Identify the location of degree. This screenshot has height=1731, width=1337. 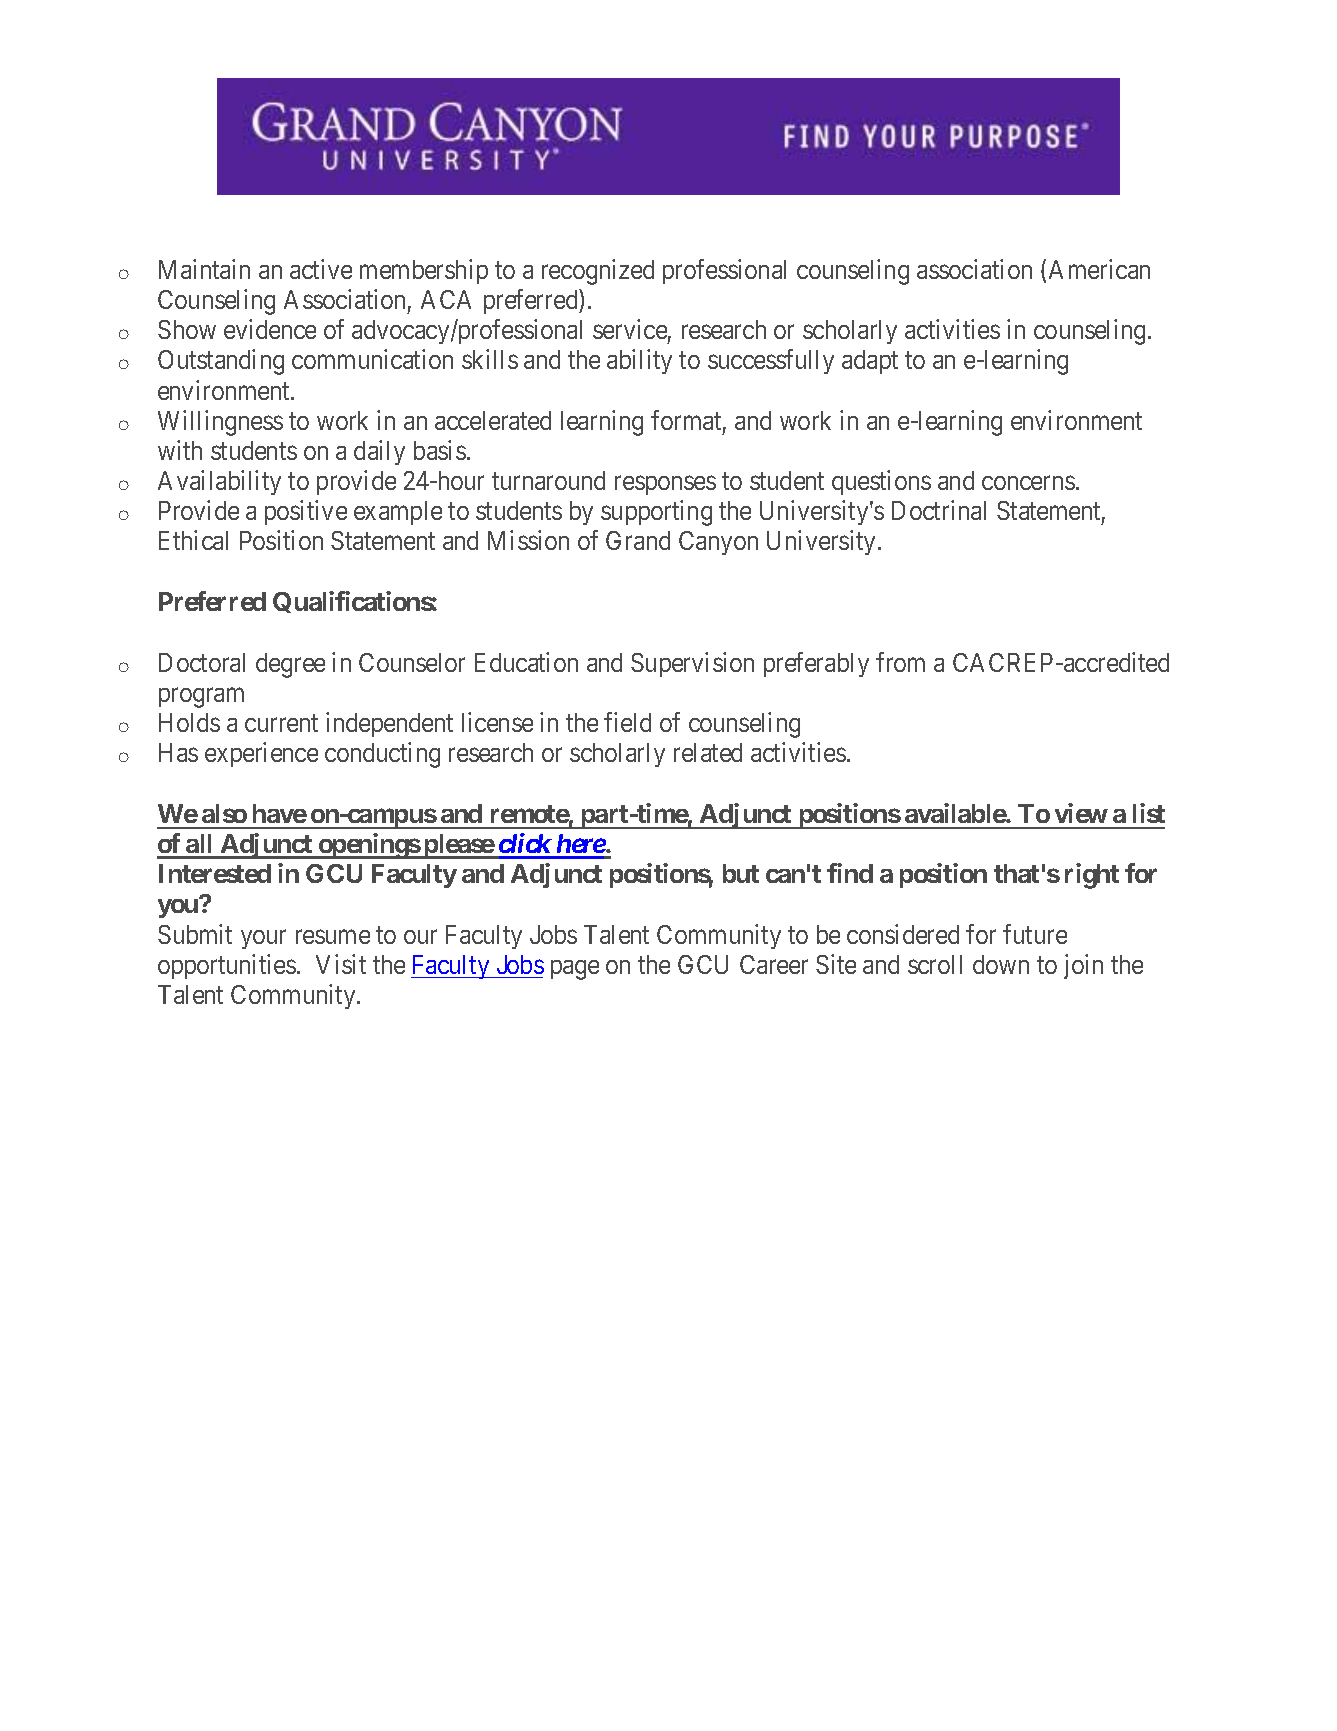
(290, 665).
